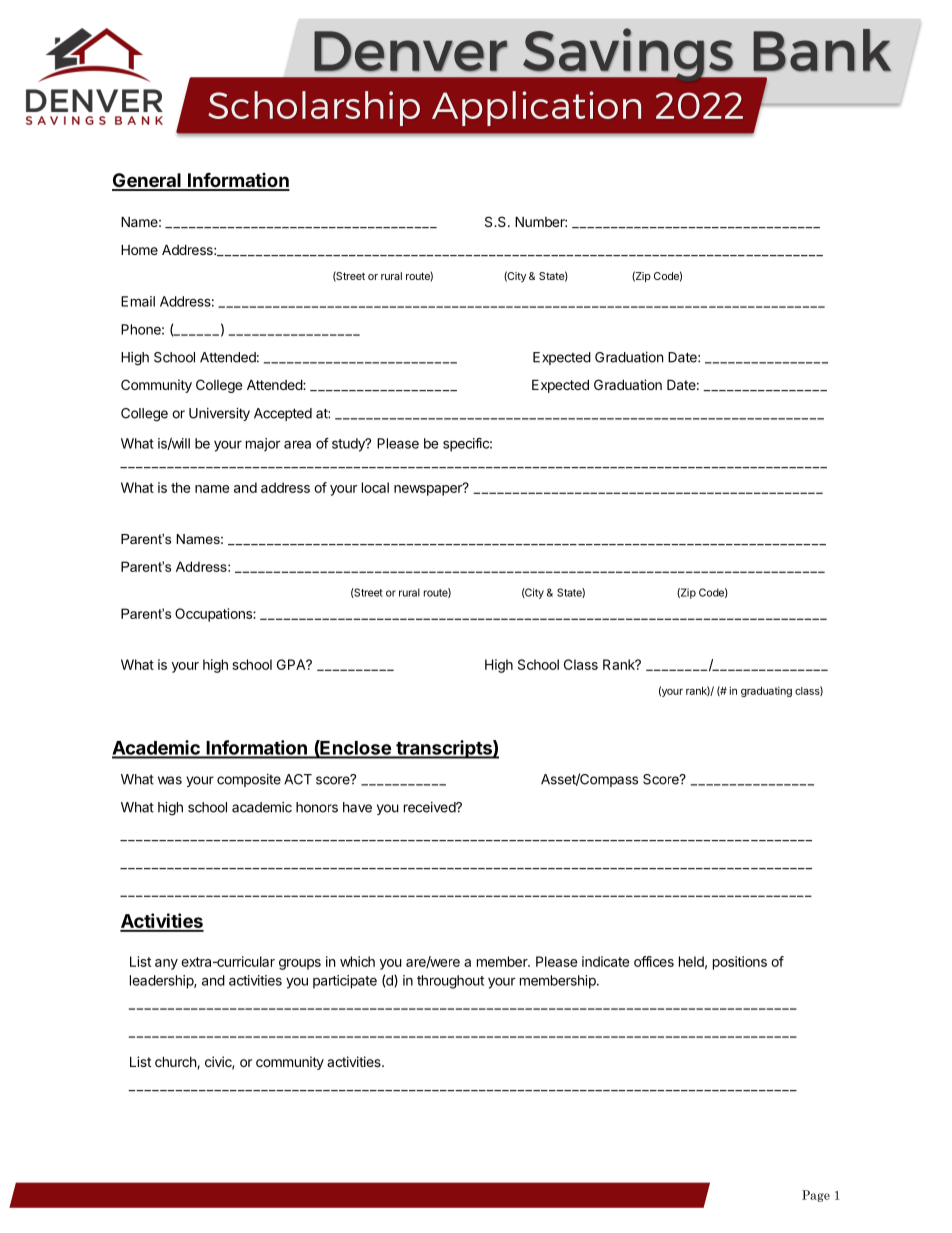 Image resolution: width=952 pixels, height=1233 pixels. Describe the element at coordinates (450, 982) in the document. I see `throughout` at that location.
